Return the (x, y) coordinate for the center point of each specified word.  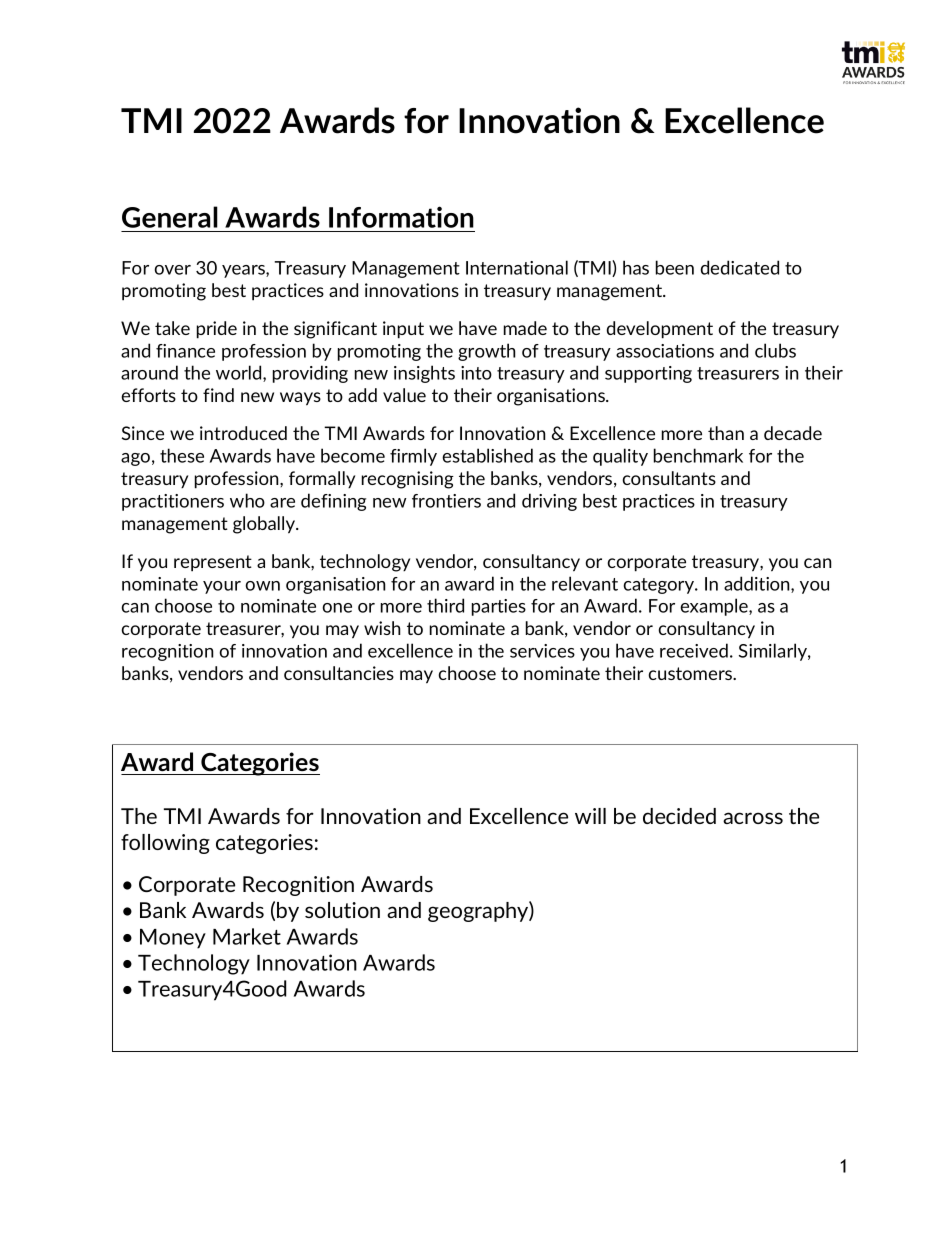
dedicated (740, 267)
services (542, 651)
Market (247, 936)
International (517, 267)
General (170, 217)
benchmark (698, 455)
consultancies (339, 673)
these (182, 455)
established (487, 455)
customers (691, 673)
